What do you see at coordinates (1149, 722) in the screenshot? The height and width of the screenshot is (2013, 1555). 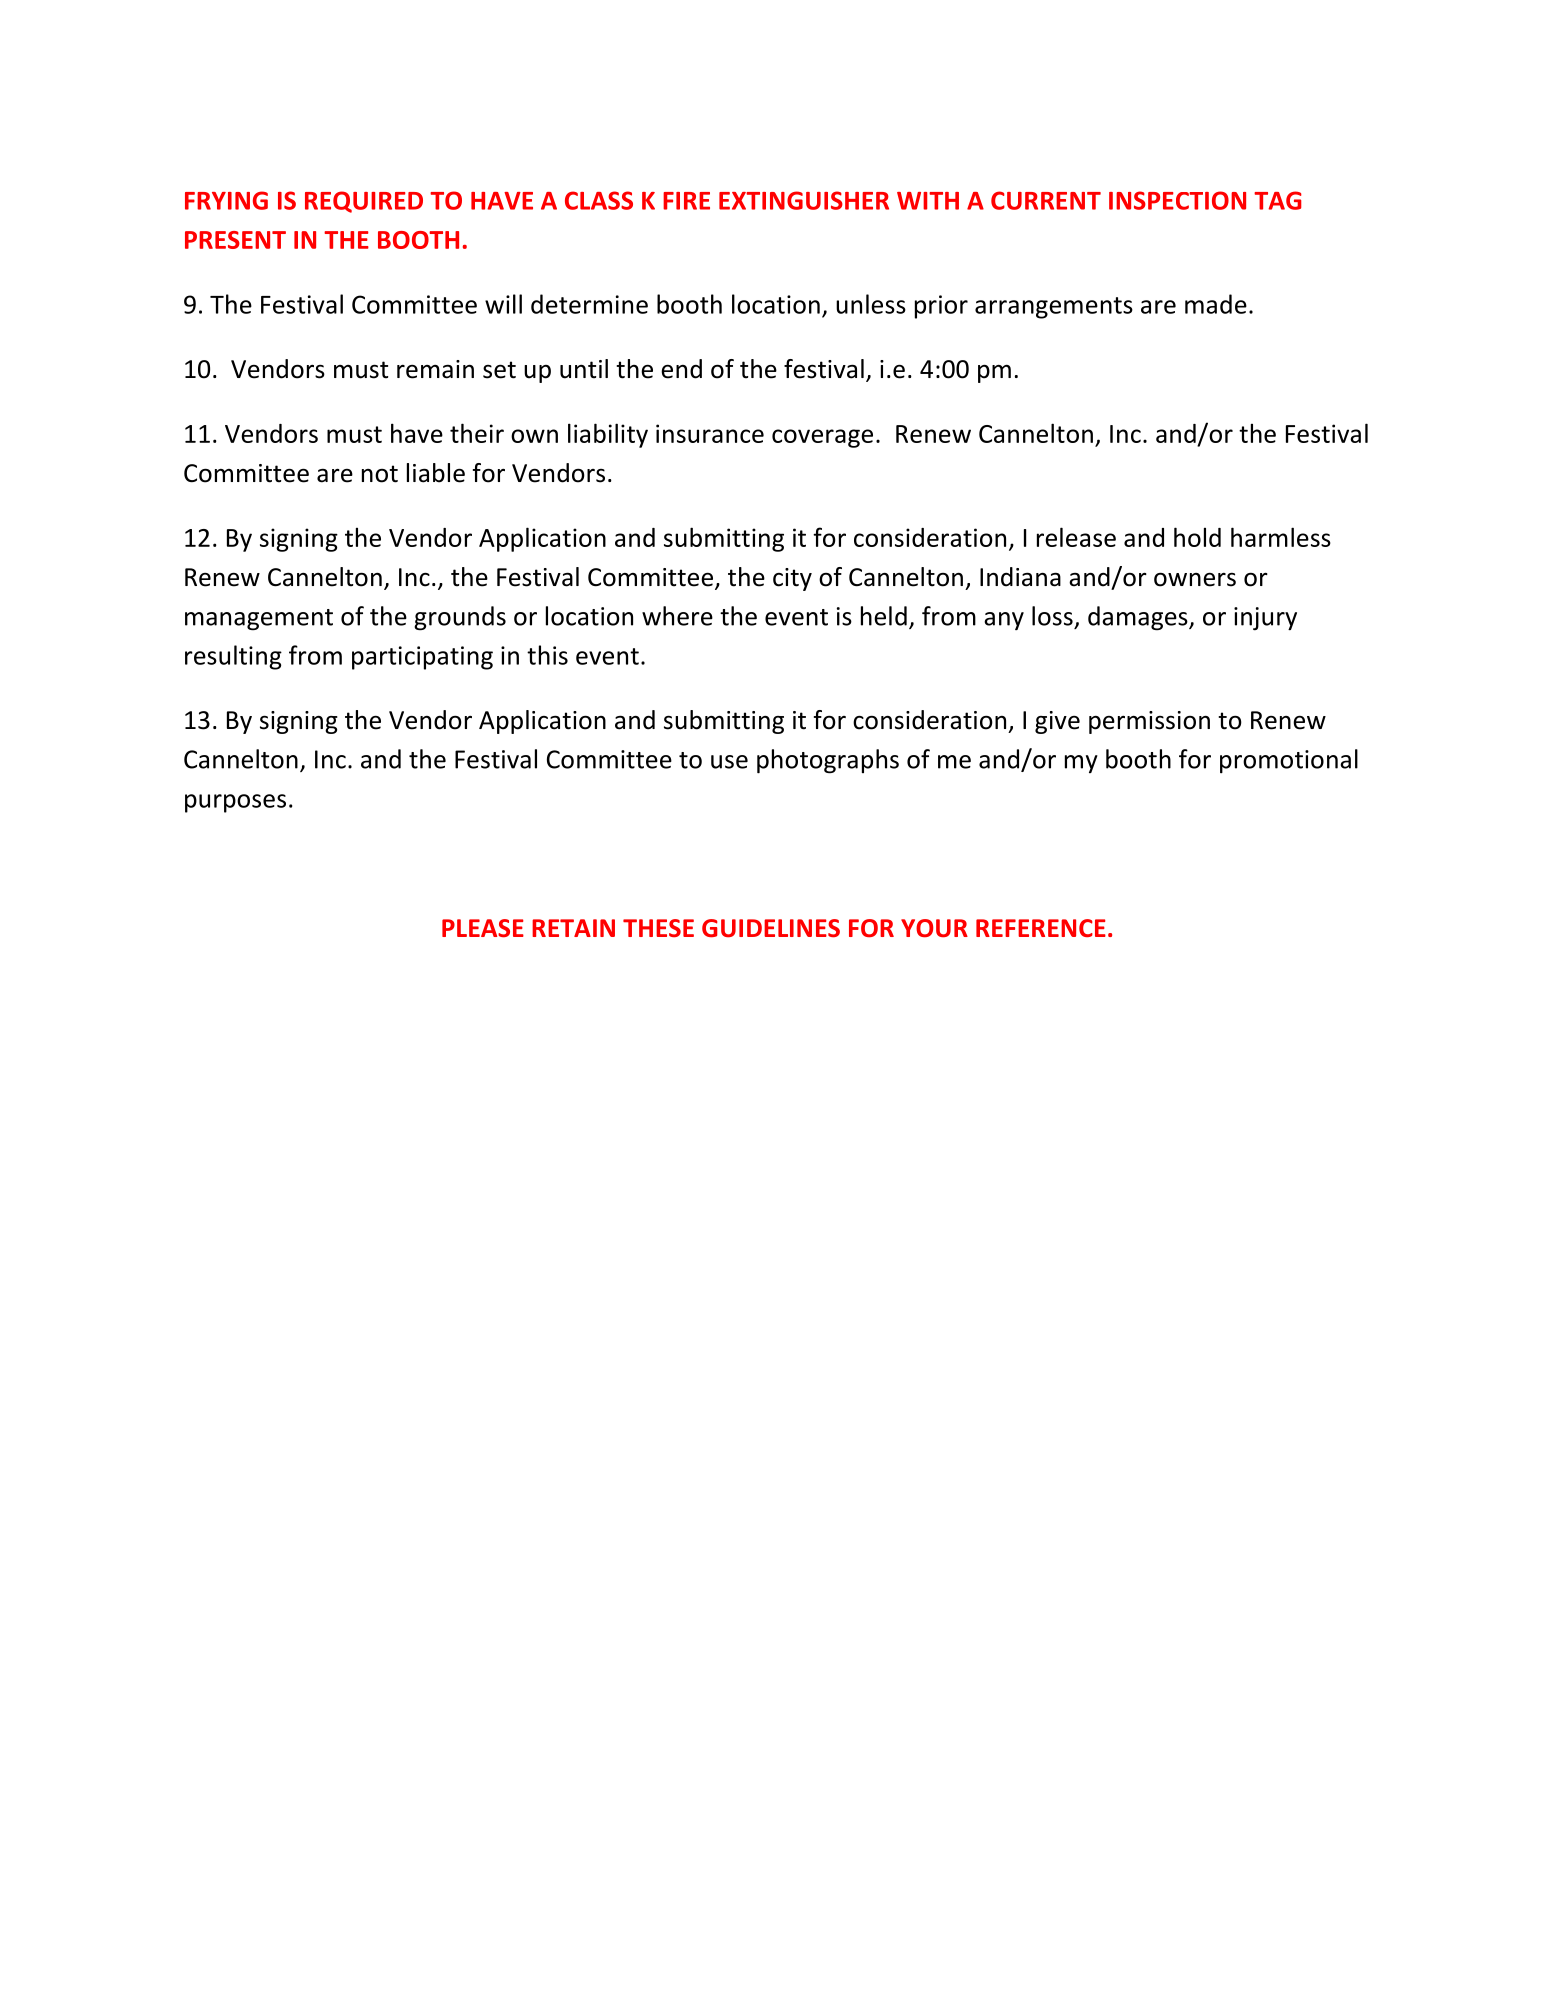 I see `permission` at bounding box center [1149, 722].
